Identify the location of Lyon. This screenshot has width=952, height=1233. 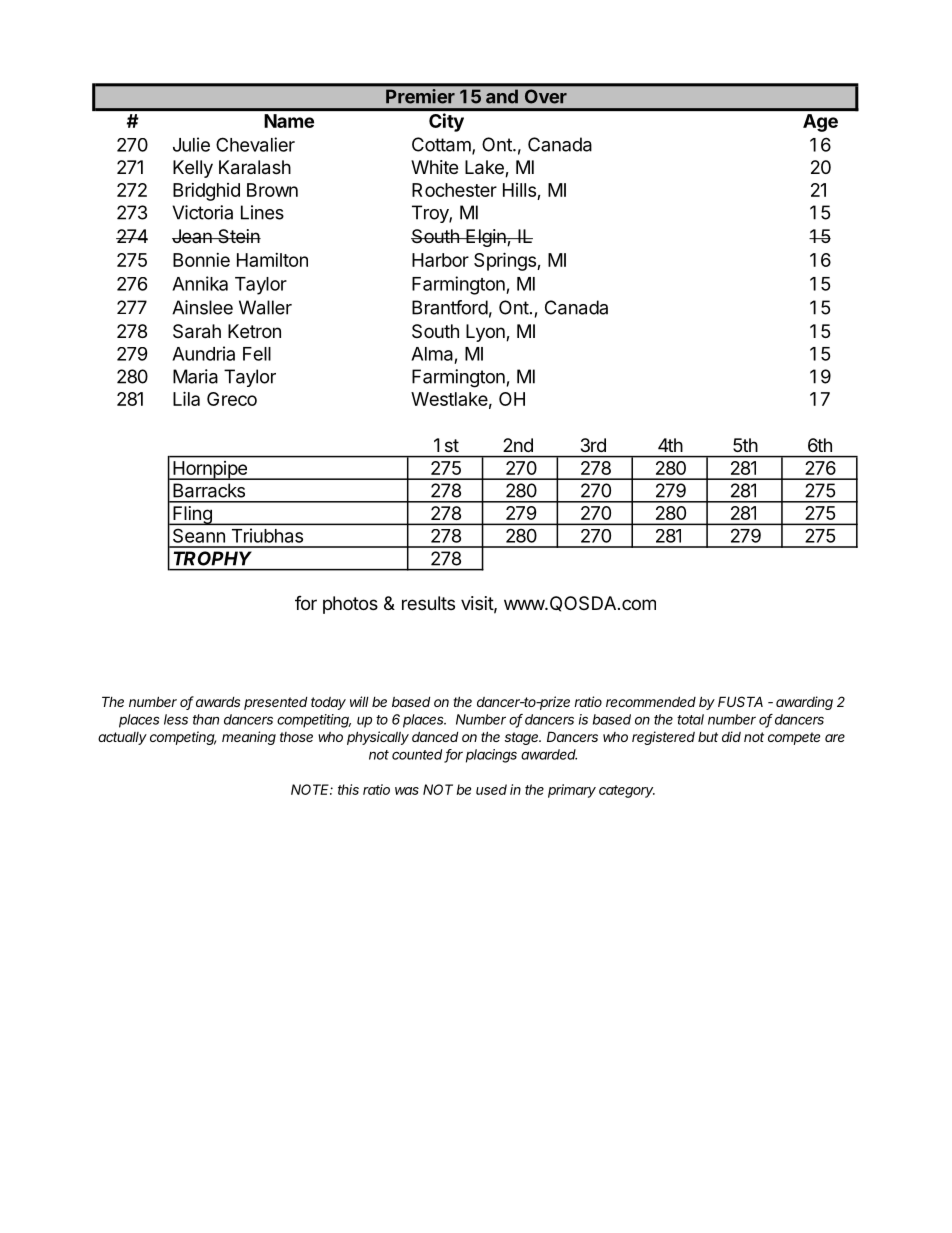
(486, 333).
